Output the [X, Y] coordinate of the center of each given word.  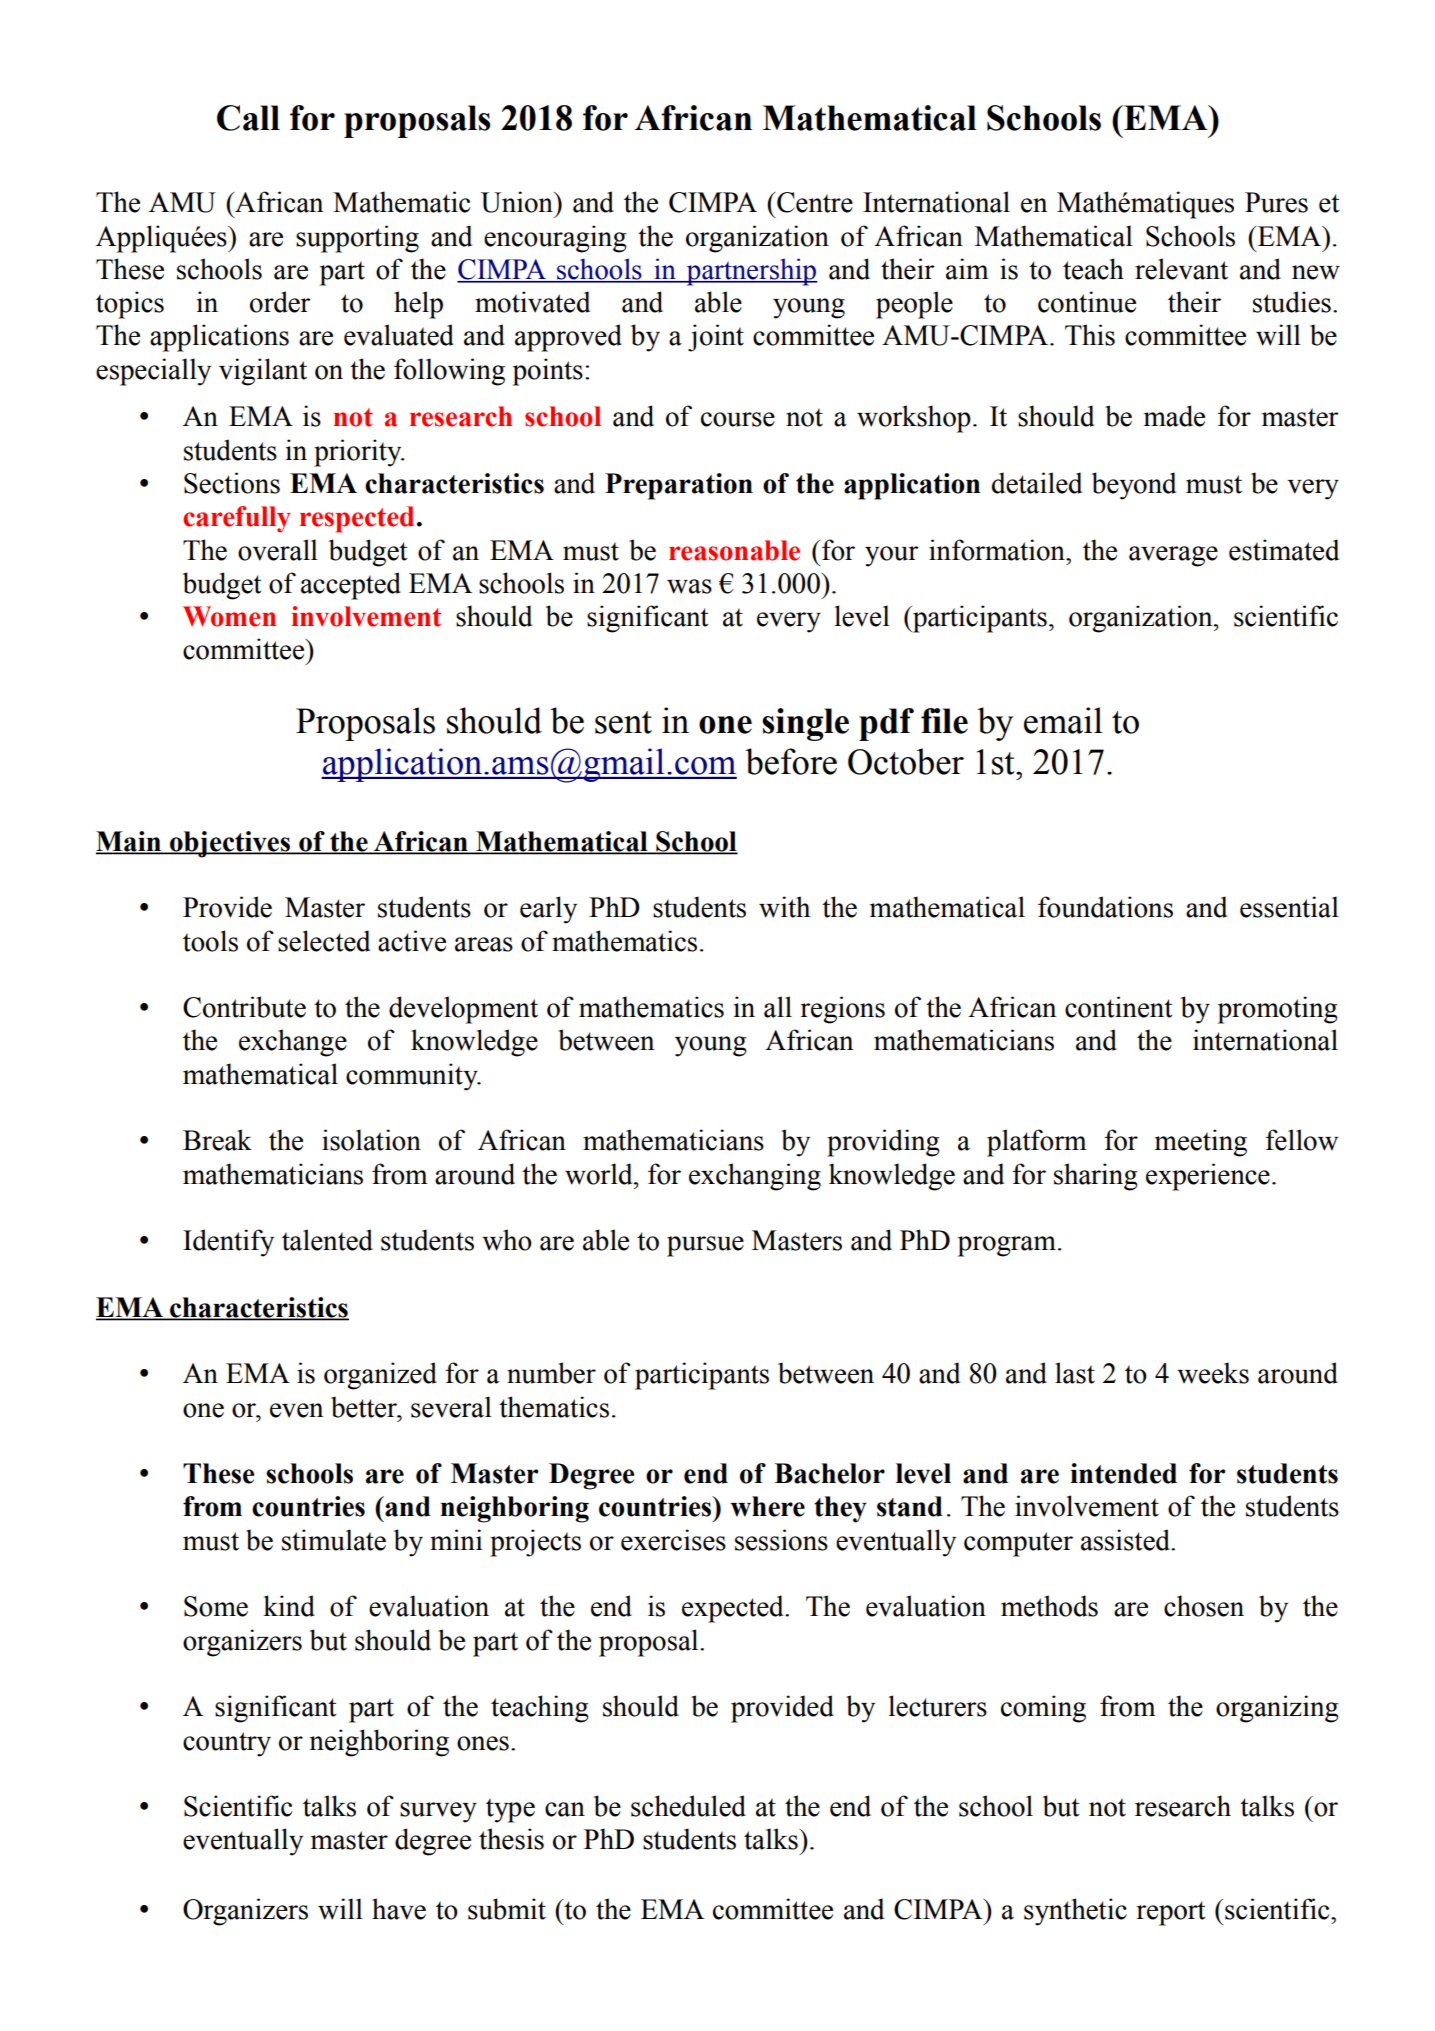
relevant [1181, 269]
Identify [228, 1243]
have [399, 1909]
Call [248, 118]
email [1063, 720]
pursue [705, 1246]
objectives [230, 844]
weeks [1213, 1373]
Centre [814, 202]
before [791, 761]
